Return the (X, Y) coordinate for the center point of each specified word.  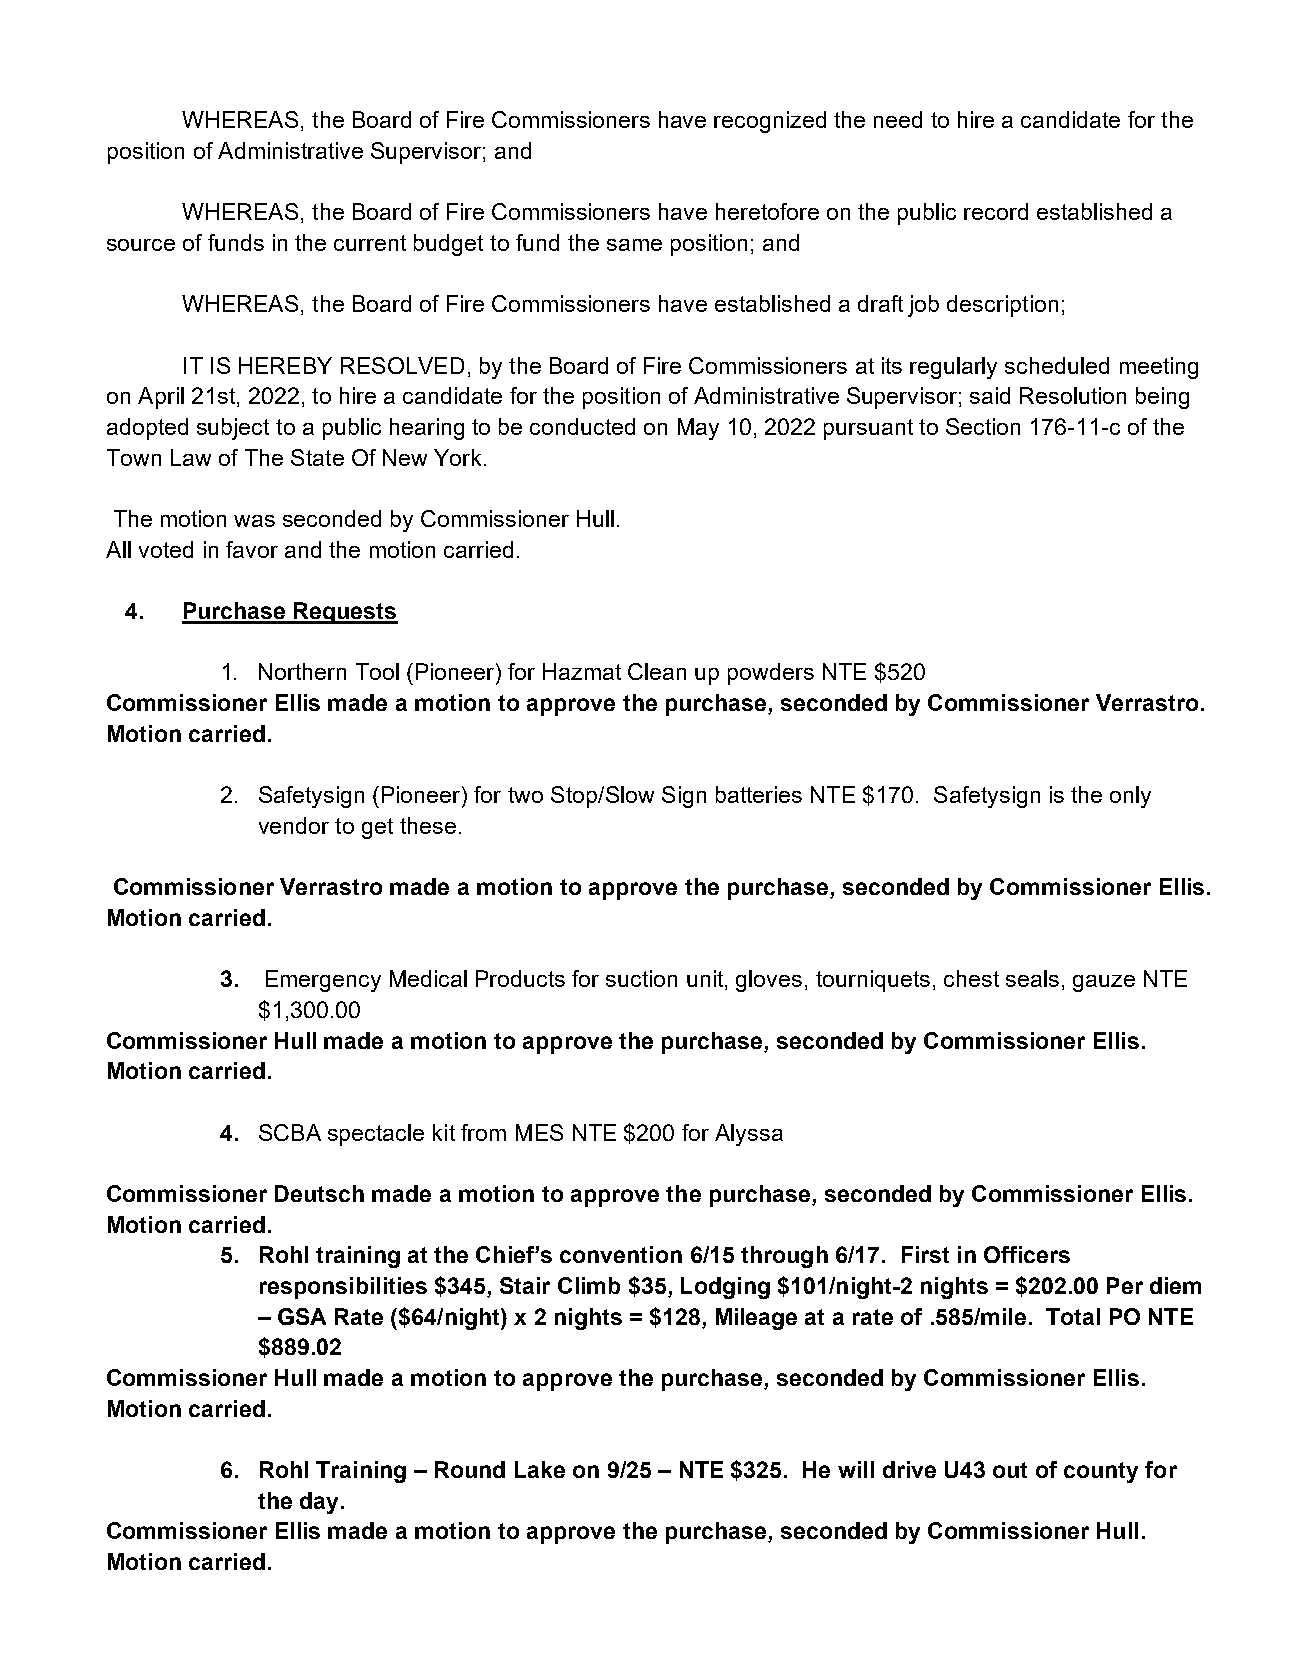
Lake (540, 1469)
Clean (657, 671)
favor (252, 549)
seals (1032, 978)
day (319, 1503)
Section (983, 426)
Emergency (323, 981)
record (996, 211)
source (141, 245)
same (634, 245)
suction (641, 978)
